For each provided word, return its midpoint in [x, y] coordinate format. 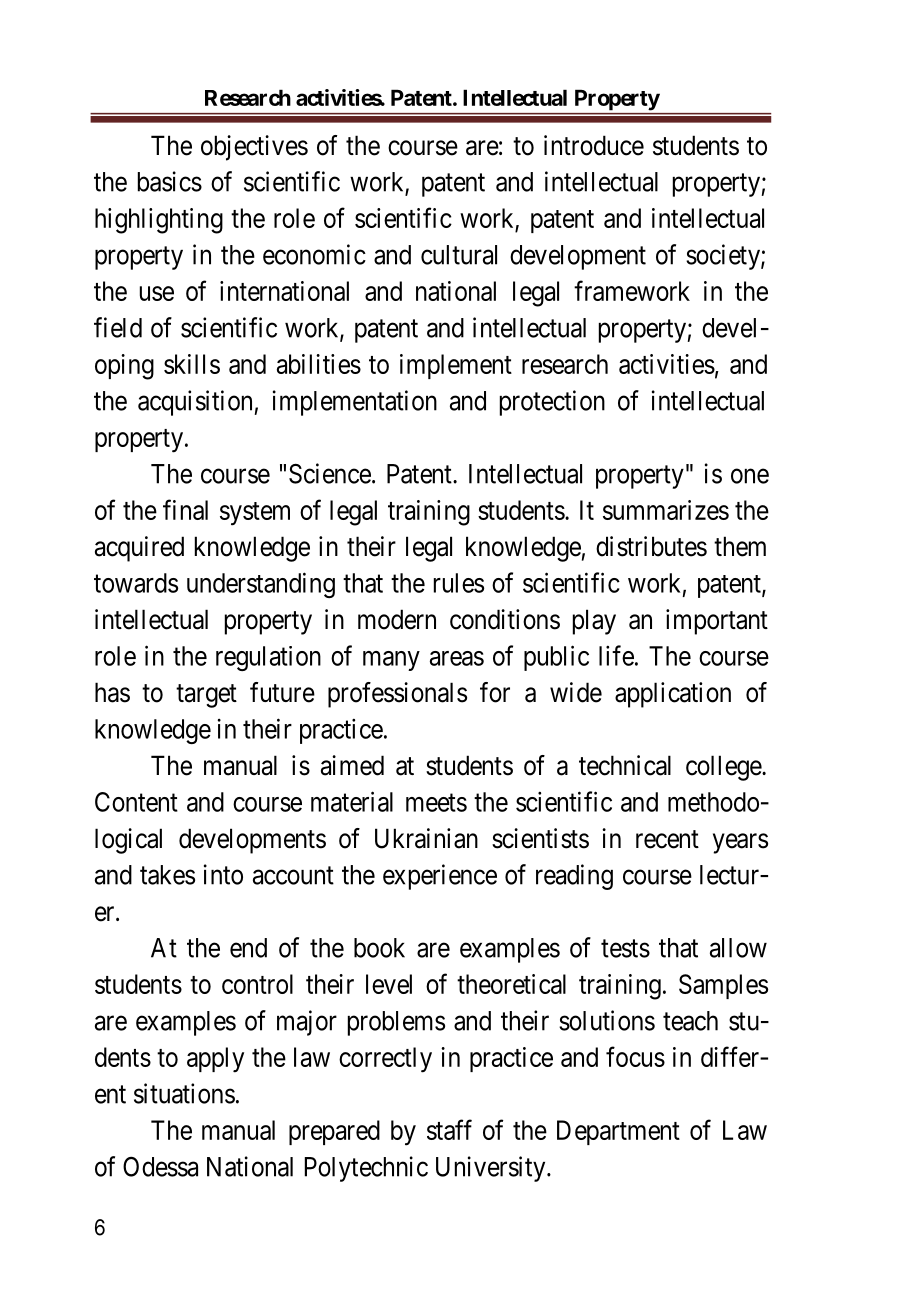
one [750, 476]
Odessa [160, 1166]
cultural [459, 255]
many [391, 661]
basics [170, 181]
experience [440, 877]
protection [552, 403]
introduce [594, 145]
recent [667, 839]
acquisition [196, 403]
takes [167, 875]
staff [449, 1129]
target [206, 696]
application [673, 695]
